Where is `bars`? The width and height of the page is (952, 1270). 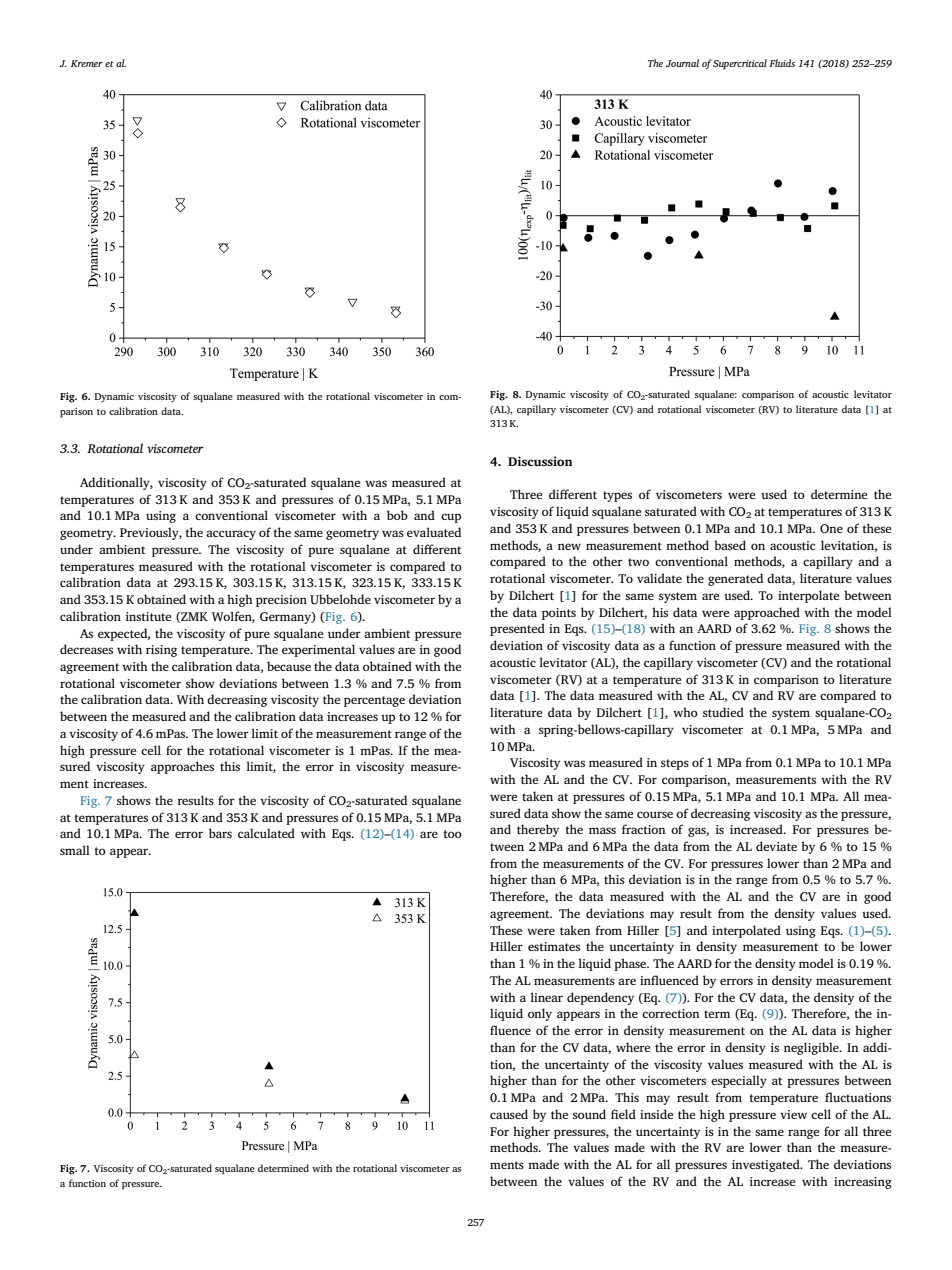 bars is located at coordinates (220, 833).
